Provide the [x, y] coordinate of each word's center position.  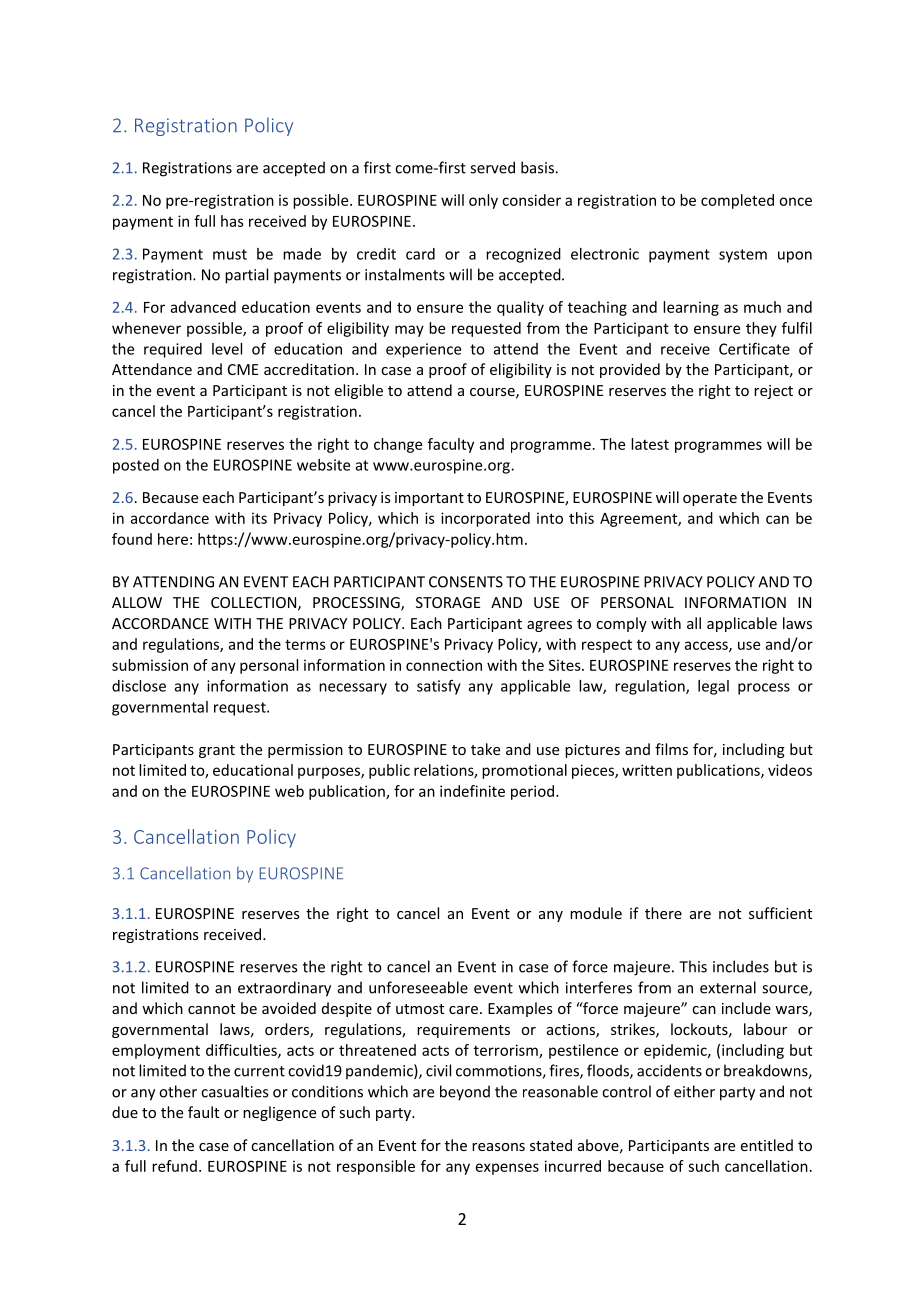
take [485, 749]
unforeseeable [418, 987]
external [728, 987]
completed [737, 201]
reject [773, 392]
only [483, 201]
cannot [211, 1009]
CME [243, 369]
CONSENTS [466, 582]
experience [423, 350]
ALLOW [137, 602]
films [671, 749]
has [232, 221]
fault [203, 1112]
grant [217, 751]
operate [710, 499]
